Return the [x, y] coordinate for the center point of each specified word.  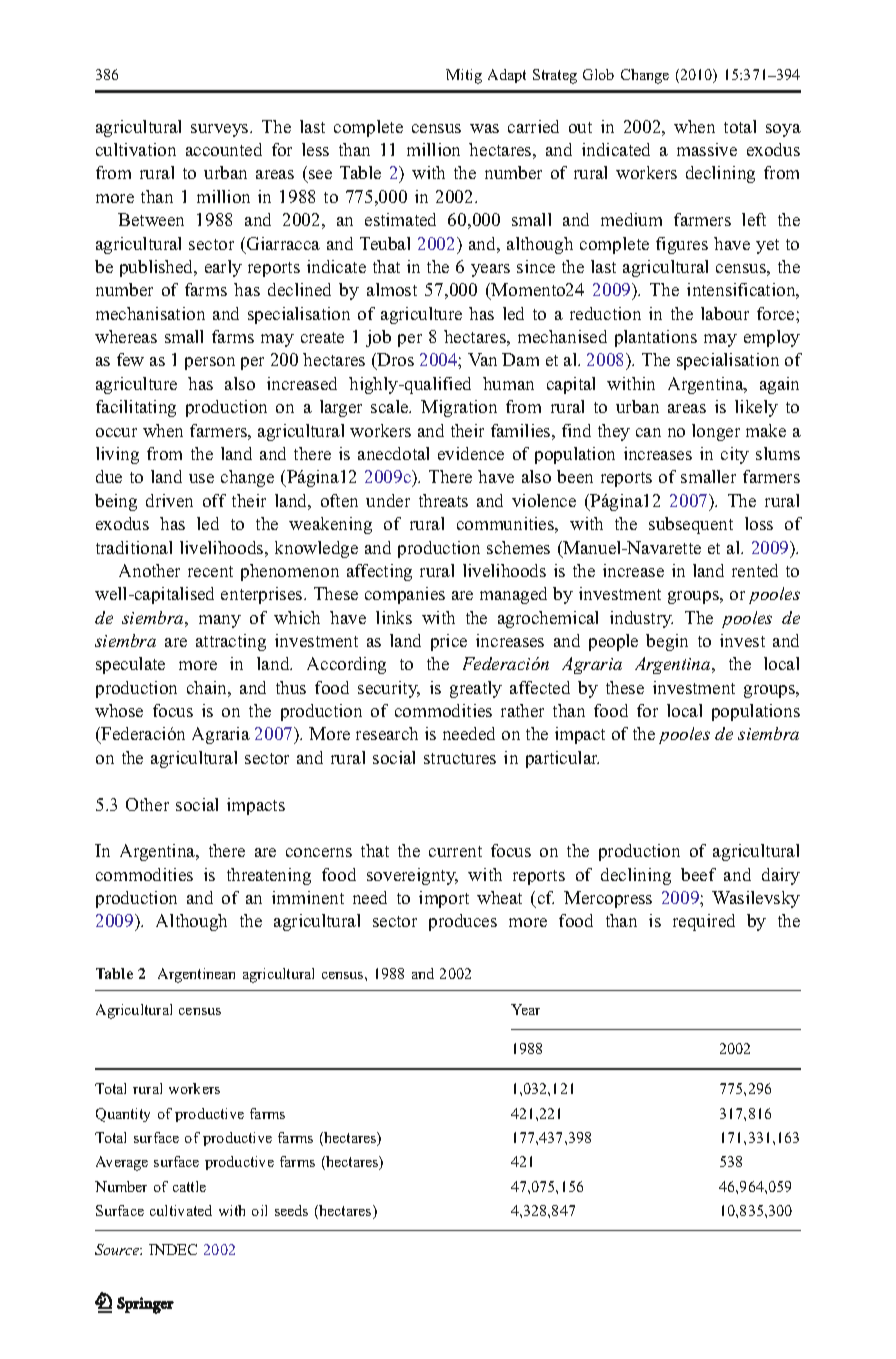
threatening [269, 876]
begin [667, 642]
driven [169, 500]
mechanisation [150, 313]
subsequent [691, 525]
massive [707, 149]
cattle [189, 1186]
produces [463, 922]
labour [725, 313]
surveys [221, 130]
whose [119, 710]
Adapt [507, 76]
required [704, 922]
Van [482, 359]
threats [443, 500]
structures [460, 758]
